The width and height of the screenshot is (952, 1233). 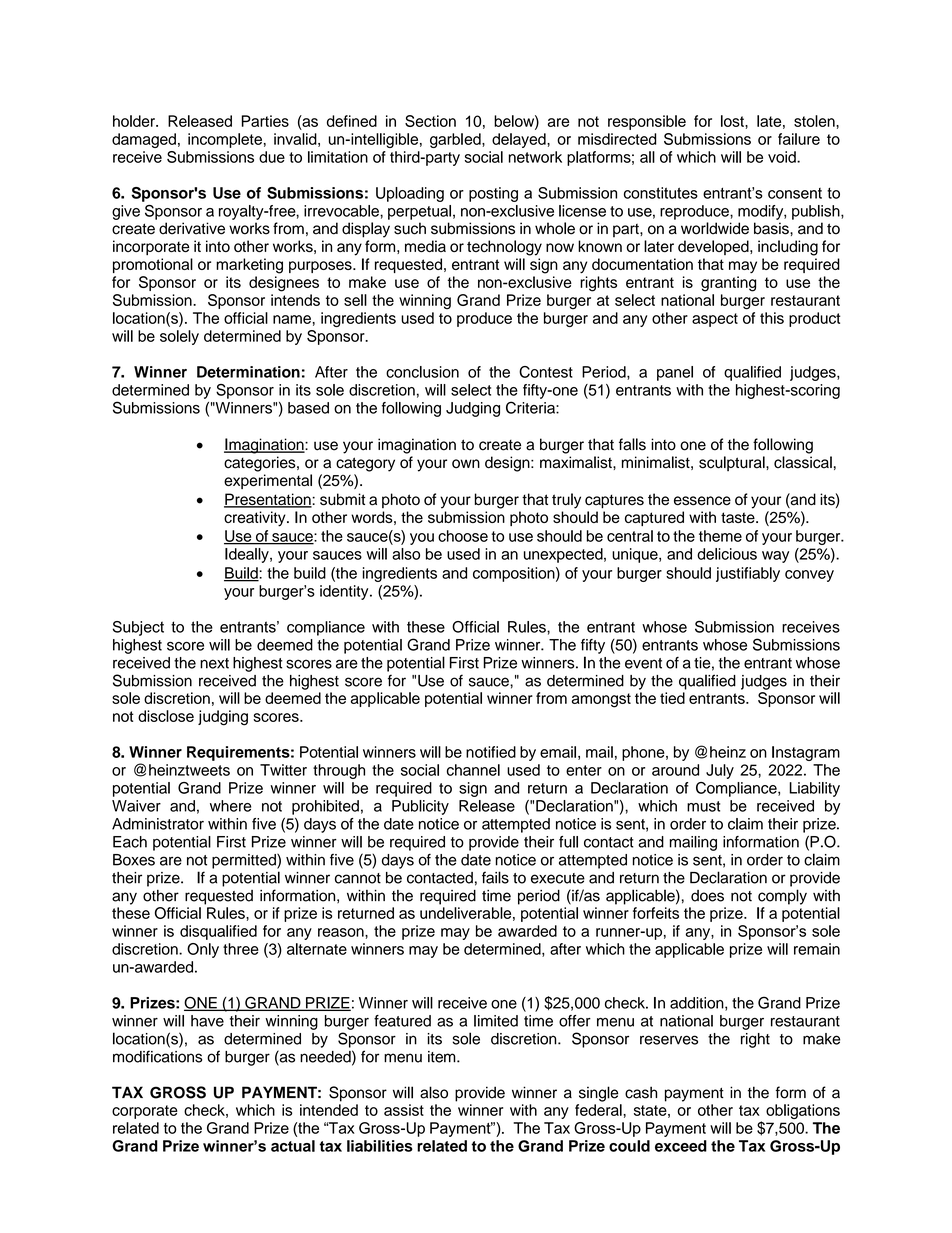 I want to click on garbled, so click(x=456, y=140).
